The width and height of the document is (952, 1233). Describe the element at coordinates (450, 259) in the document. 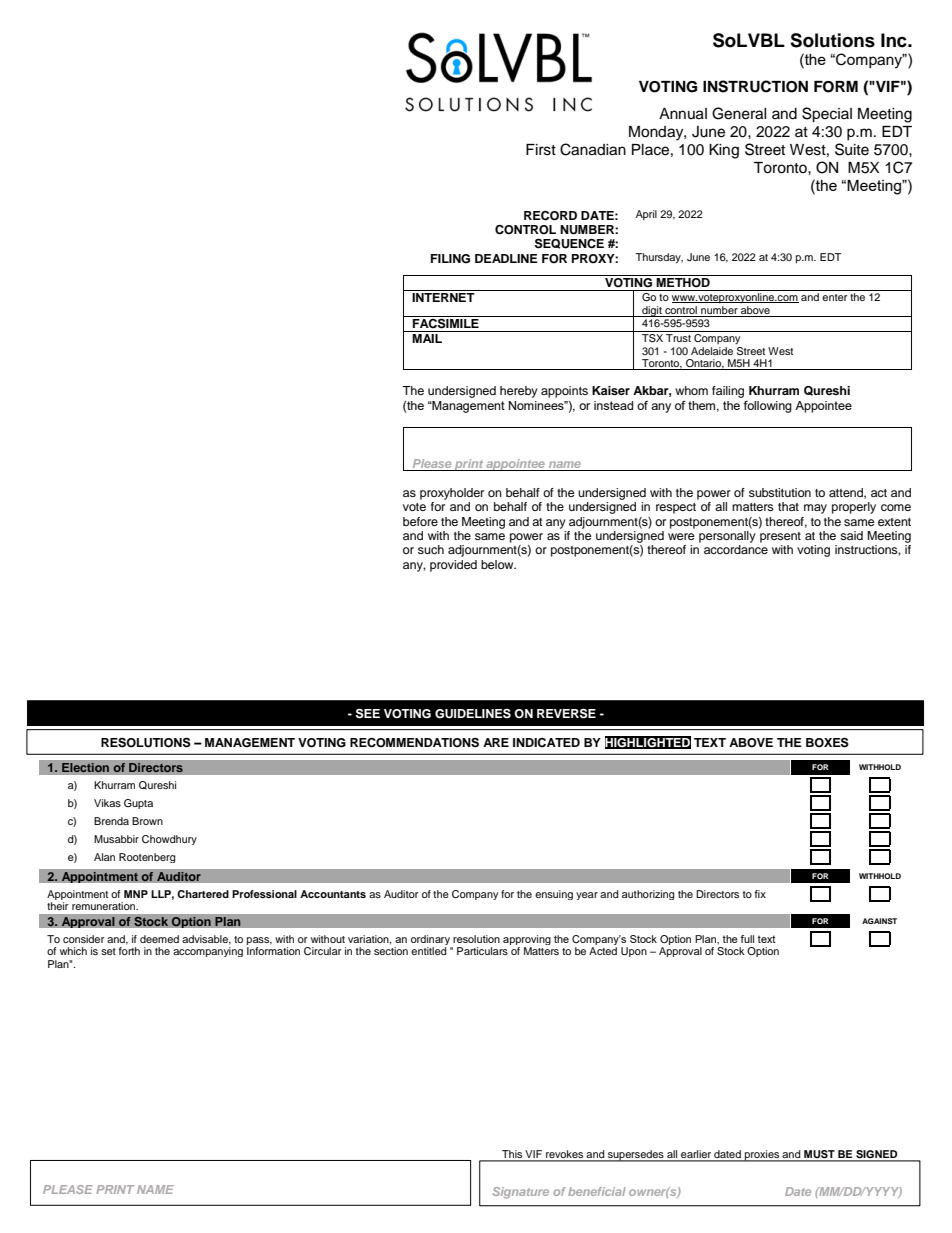

I see `FILING` at that location.
